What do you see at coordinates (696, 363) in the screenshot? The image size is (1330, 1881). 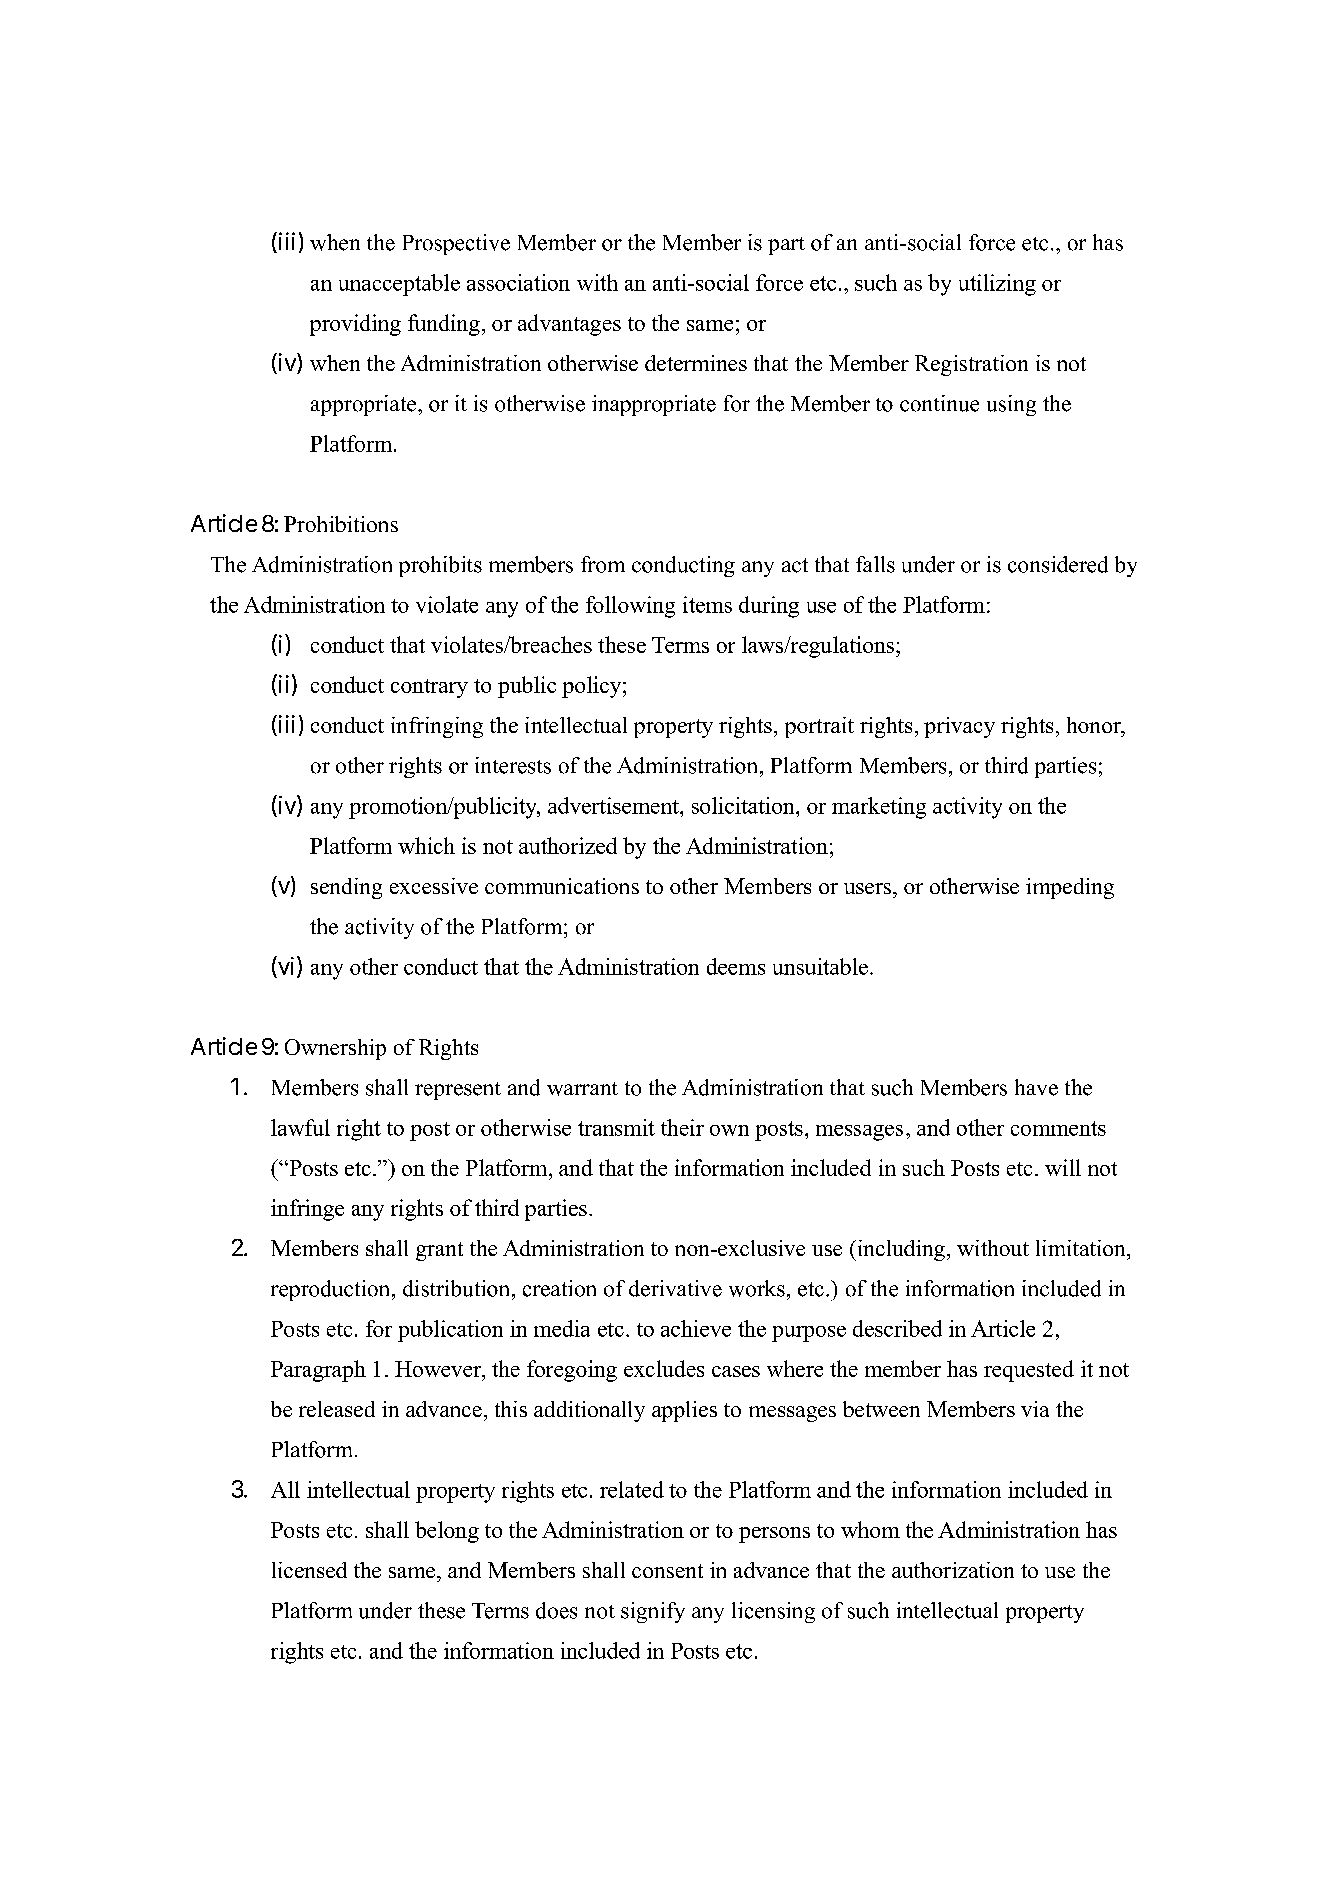 I see `determines` at bounding box center [696, 363].
